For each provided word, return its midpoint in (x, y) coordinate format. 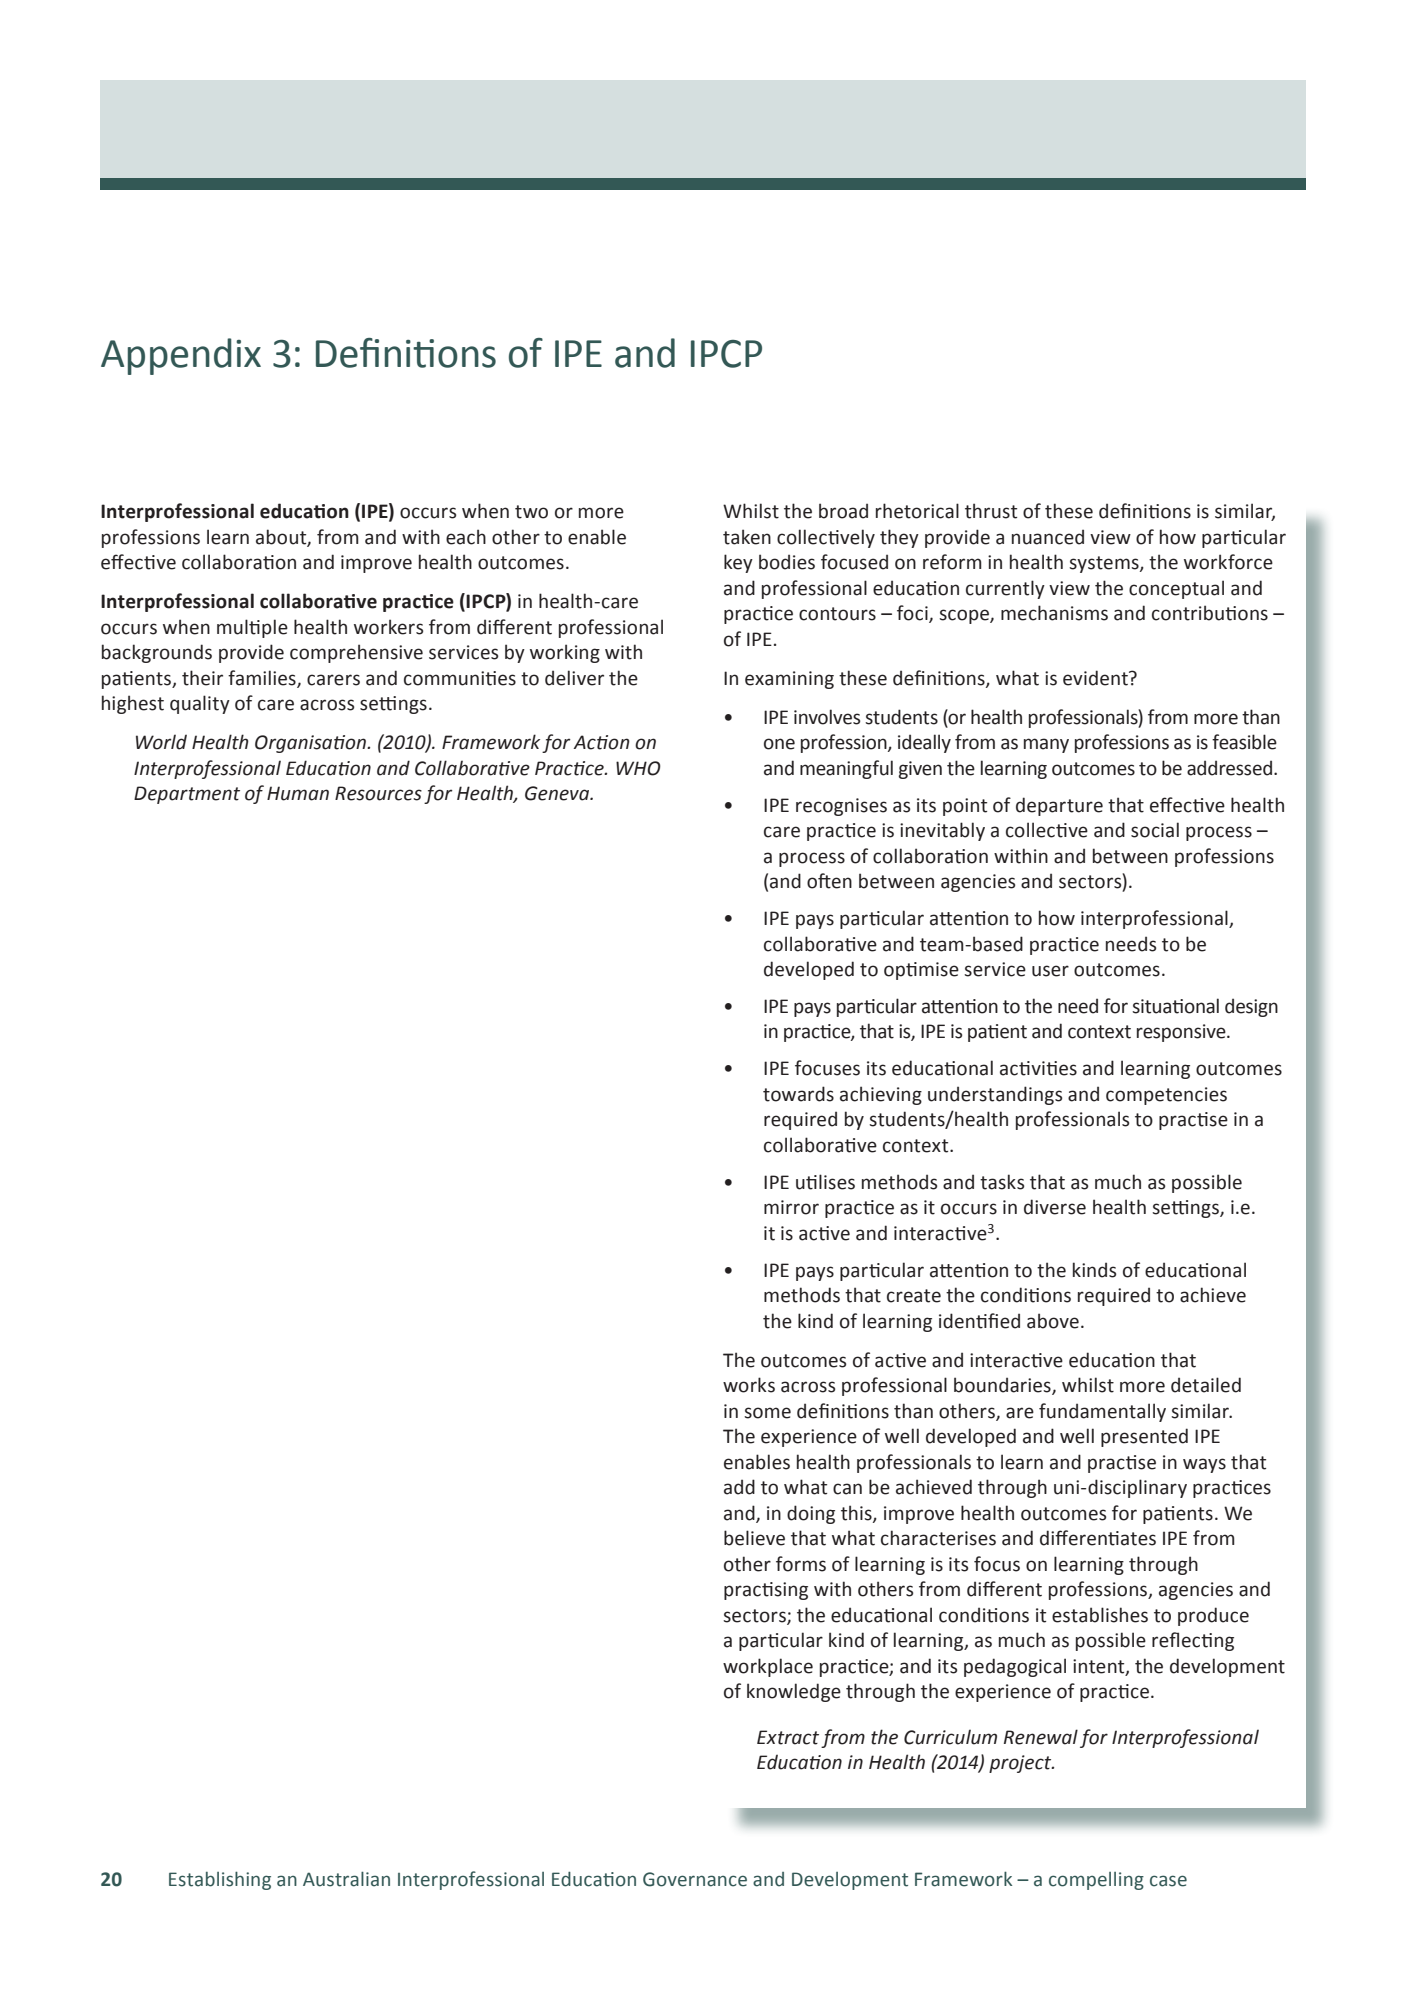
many (1046, 745)
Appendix (181, 356)
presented (1144, 1437)
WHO (638, 768)
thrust (991, 511)
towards (798, 1094)
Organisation (311, 744)
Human (298, 793)
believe (754, 1538)
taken (747, 537)
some (767, 1413)
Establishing (220, 1880)
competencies (1166, 1096)
